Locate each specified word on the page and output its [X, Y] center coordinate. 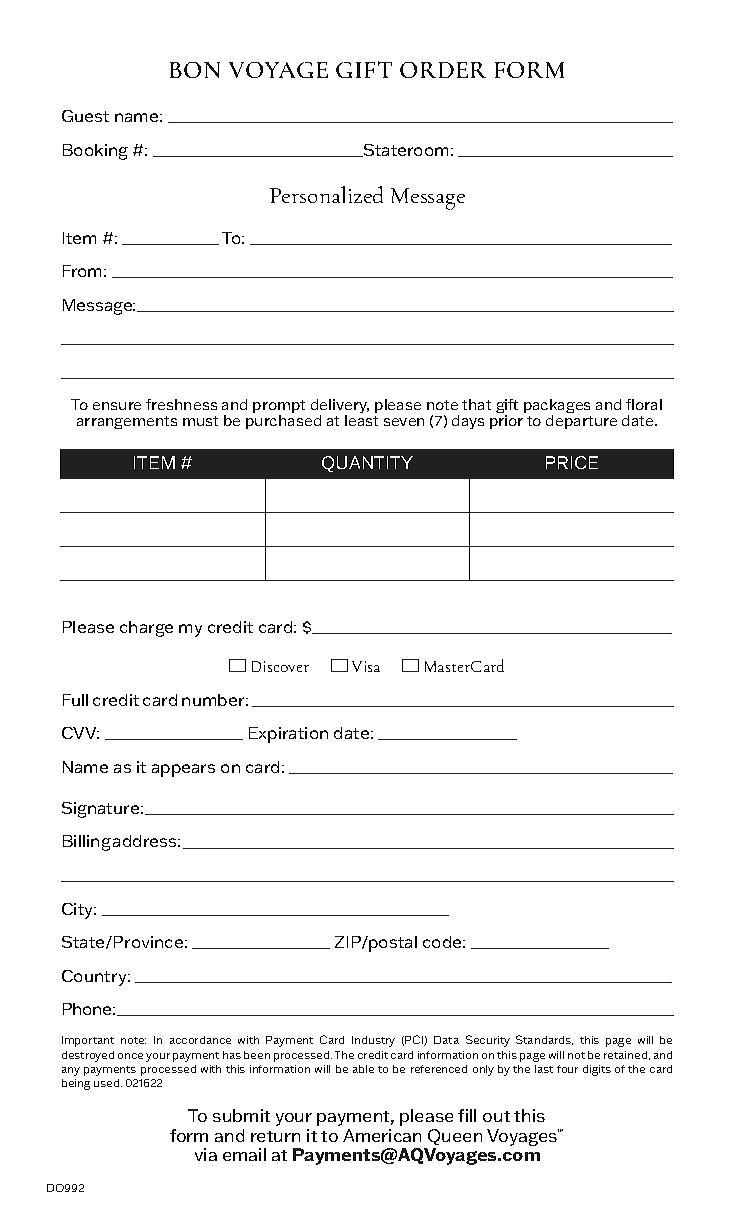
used [108, 1083]
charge [146, 629]
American [382, 1135]
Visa [366, 666]
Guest [85, 116]
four [567, 1069]
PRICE [572, 462]
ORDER [443, 70]
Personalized [326, 194]
